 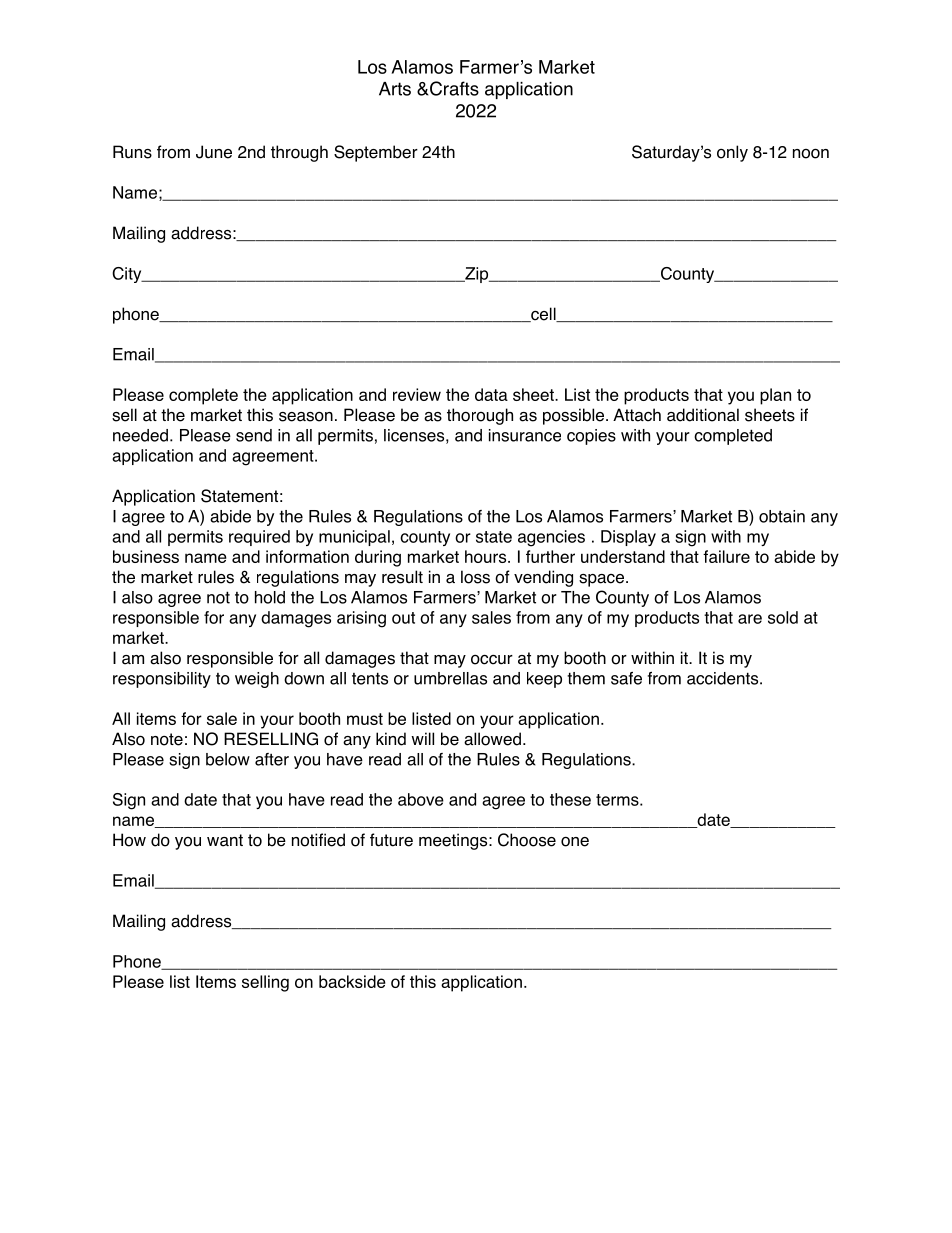 What do you see at coordinates (214, 152) in the screenshot?
I see `June` at bounding box center [214, 152].
